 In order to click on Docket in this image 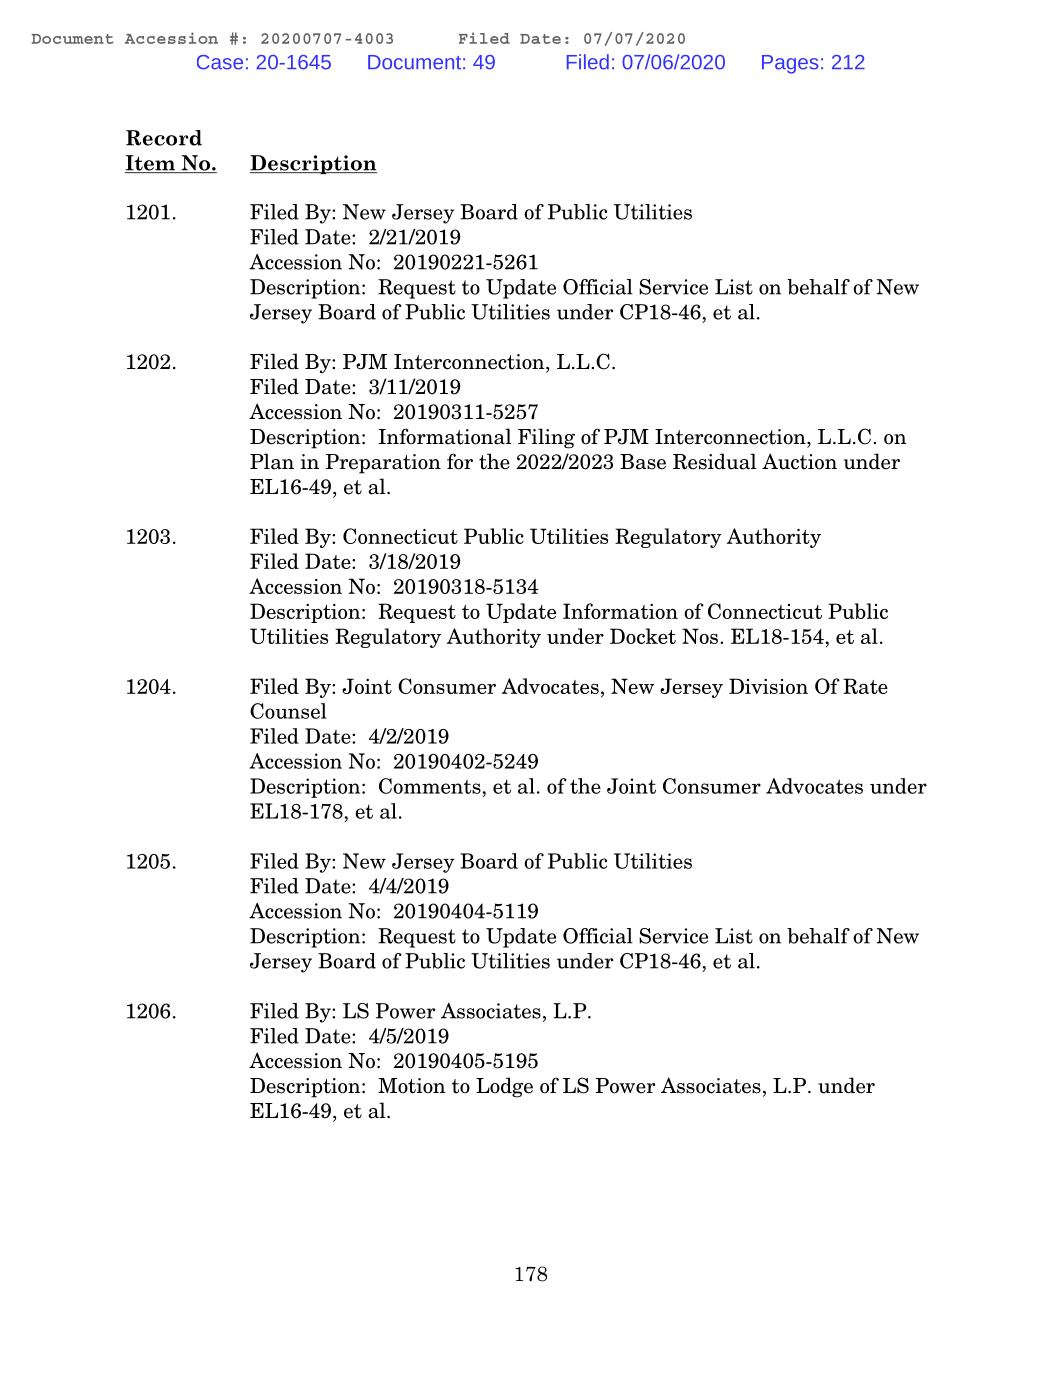, I will do `click(643, 636)`.
